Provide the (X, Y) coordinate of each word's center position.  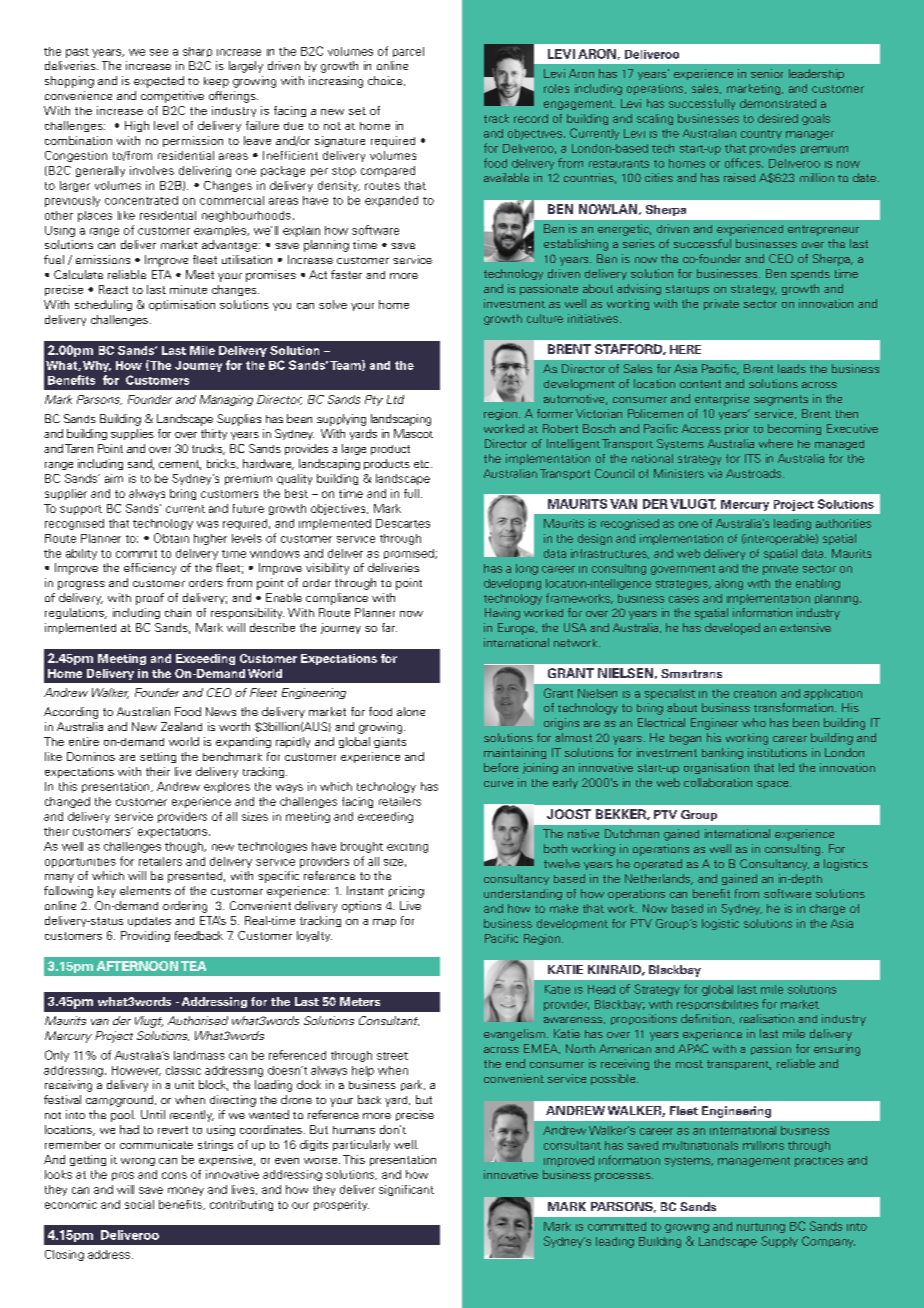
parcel (408, 52)
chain (178, 612)
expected (159, 82)
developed (732, 629)
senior (767, 73)
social (139, 1204)
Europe (517, 629)
